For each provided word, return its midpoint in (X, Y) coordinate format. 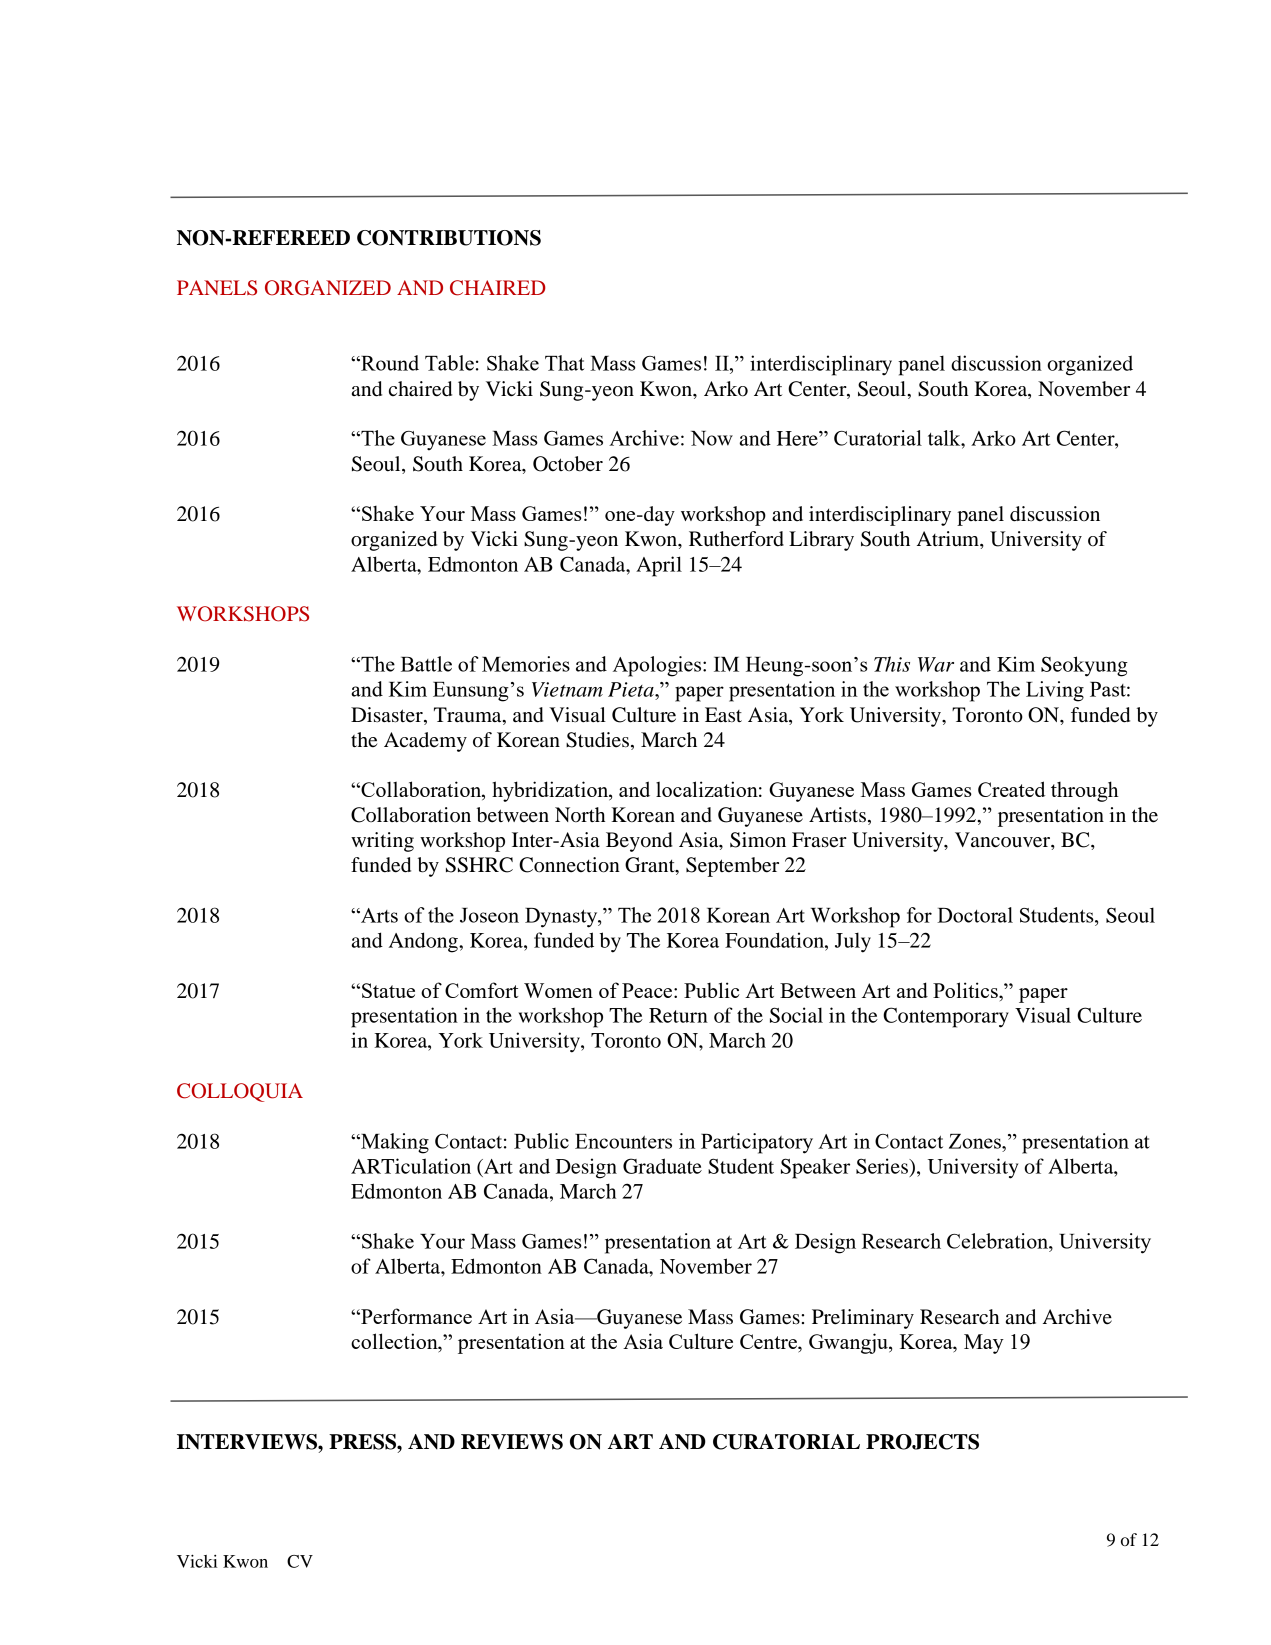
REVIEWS (512, 1442)
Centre (769, 1341)
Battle (426, 664)
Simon (758, 840)
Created (1011, 789)
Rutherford (736, 539)
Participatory (757, 1143)
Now (712, 438)
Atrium (949, 539)
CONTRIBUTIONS (449, 238)
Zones (976, 1141)
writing (382, 842)
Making (394, 1143)
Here (798, 438)
